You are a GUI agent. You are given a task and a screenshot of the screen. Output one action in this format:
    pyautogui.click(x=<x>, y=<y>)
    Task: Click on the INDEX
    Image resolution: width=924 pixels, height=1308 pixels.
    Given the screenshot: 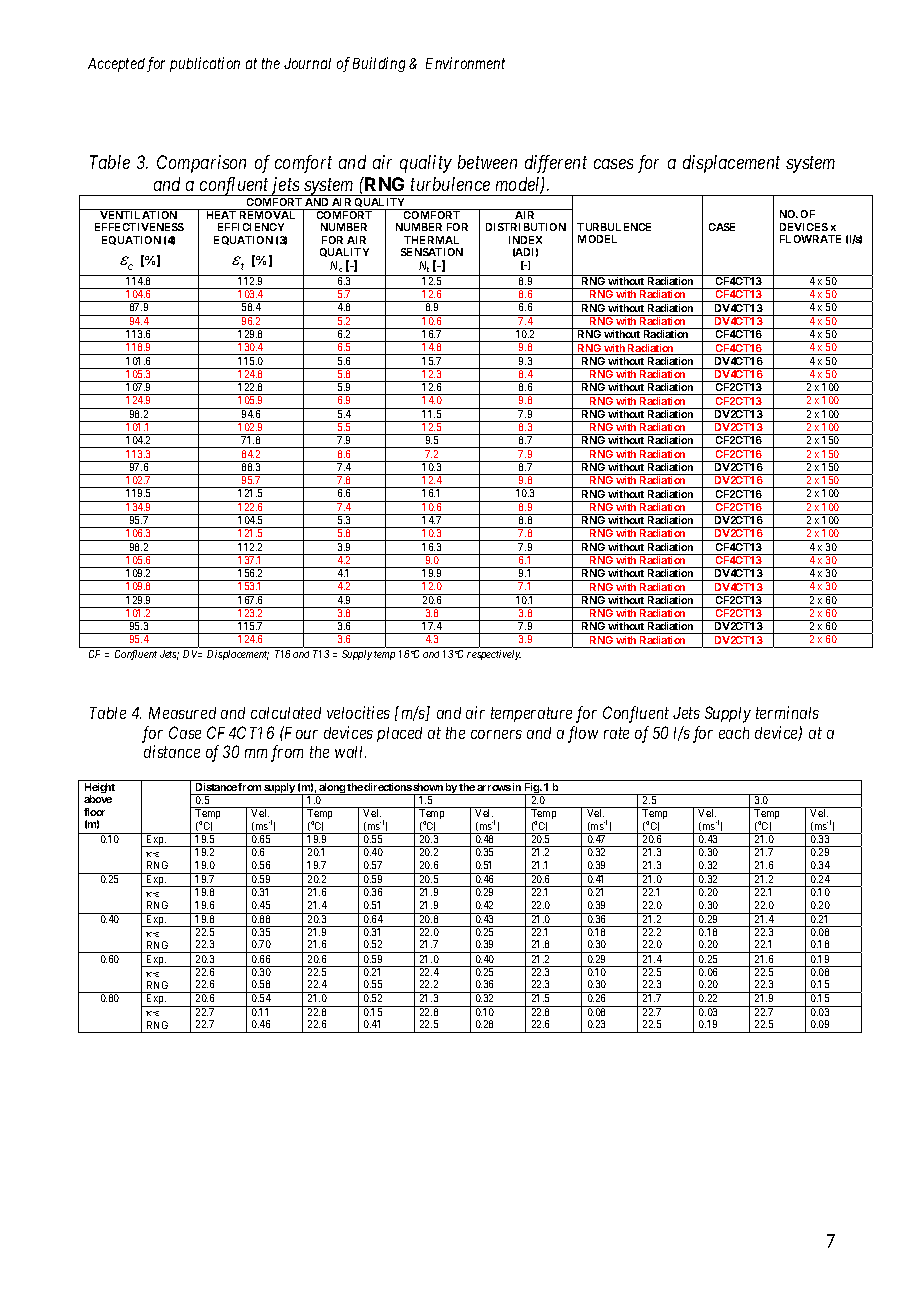 What is the action you would take?
    pyautogui.click(x=525, y=240)
